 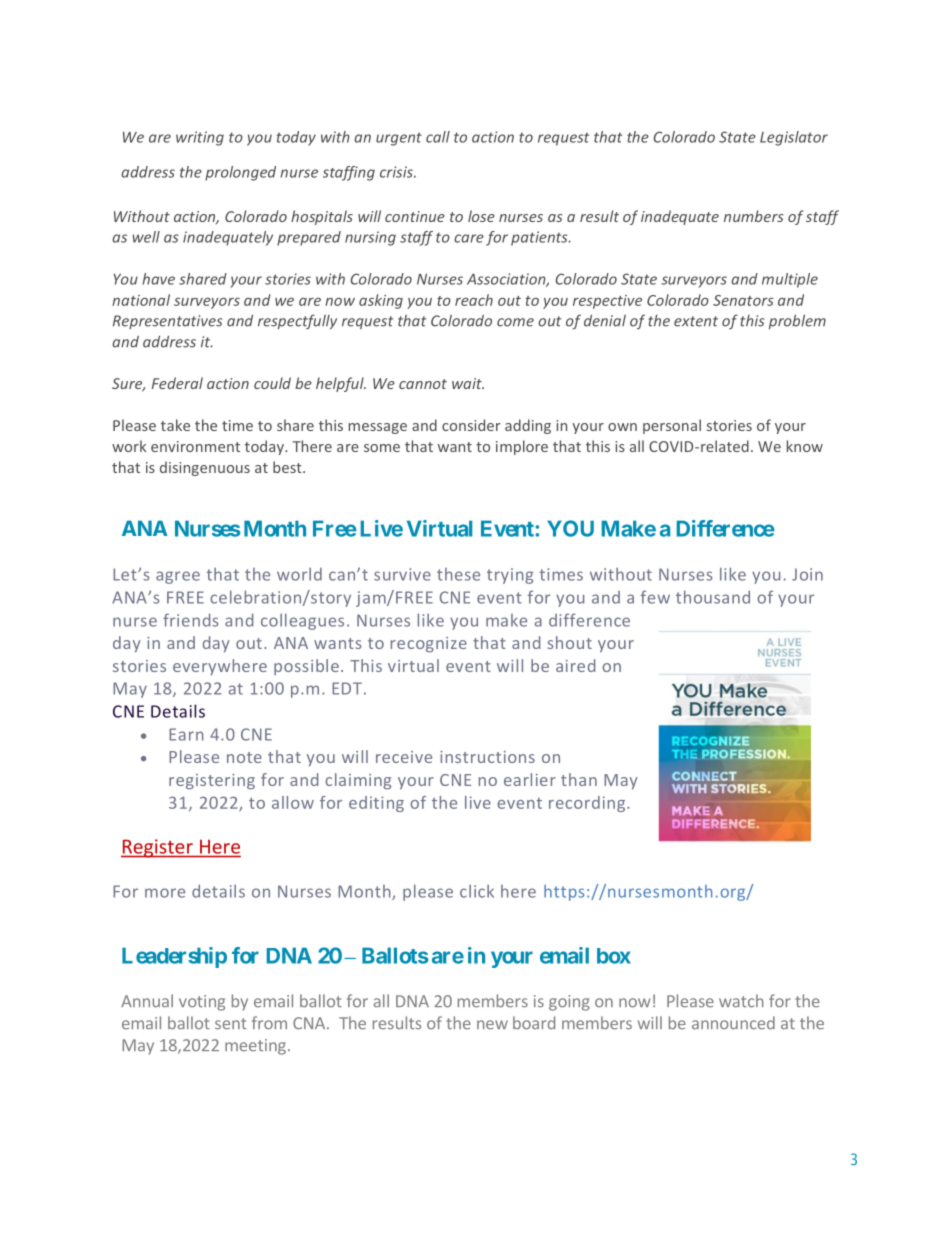 What do you see at coordinates (186, 734) in the screenshot?
I see `Earn` at bounding box center [186, 734].
